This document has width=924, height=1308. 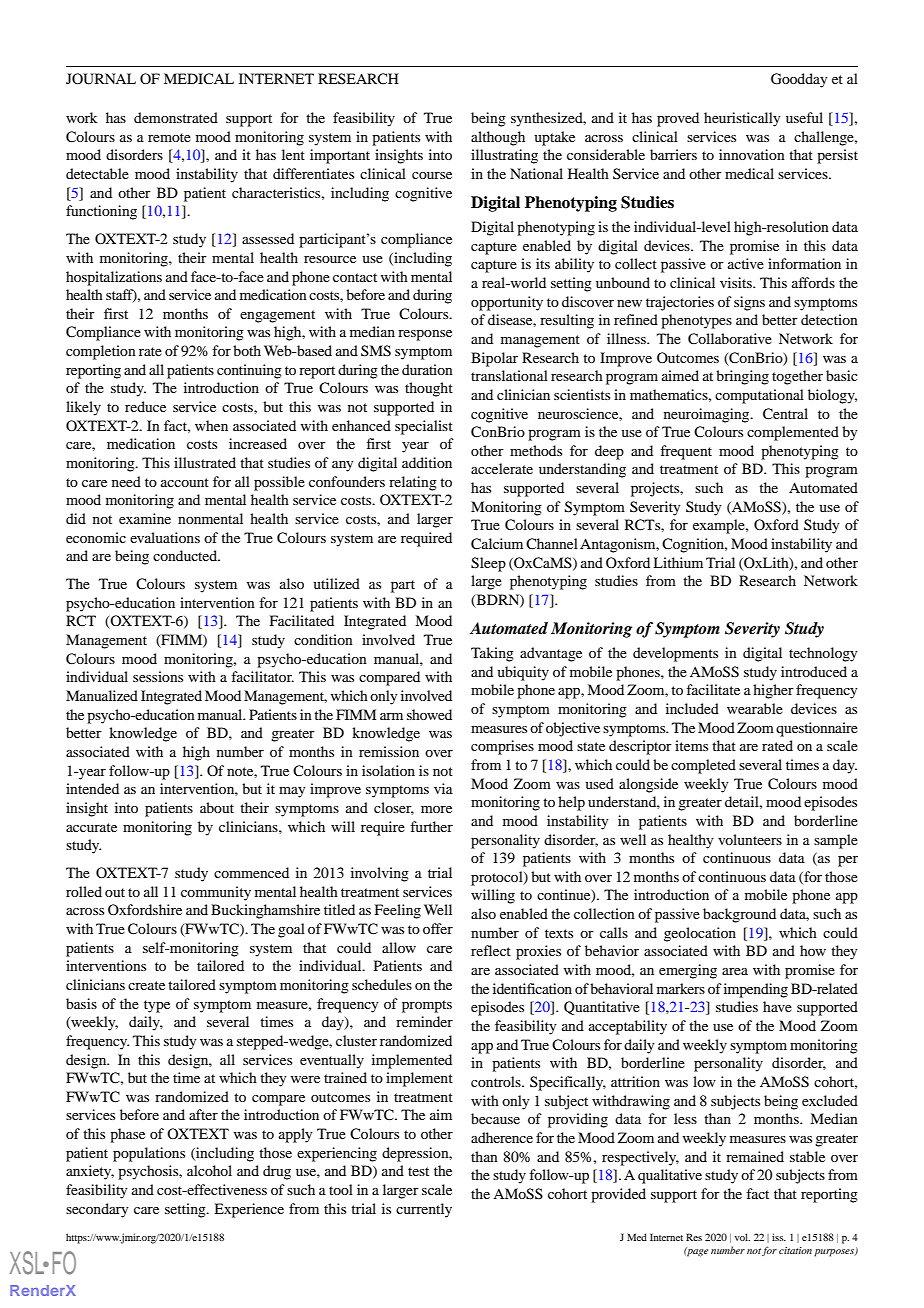 What do you see at coordinates (498, 138) in the document?
I see `although` at bounding box center [498, 138].
